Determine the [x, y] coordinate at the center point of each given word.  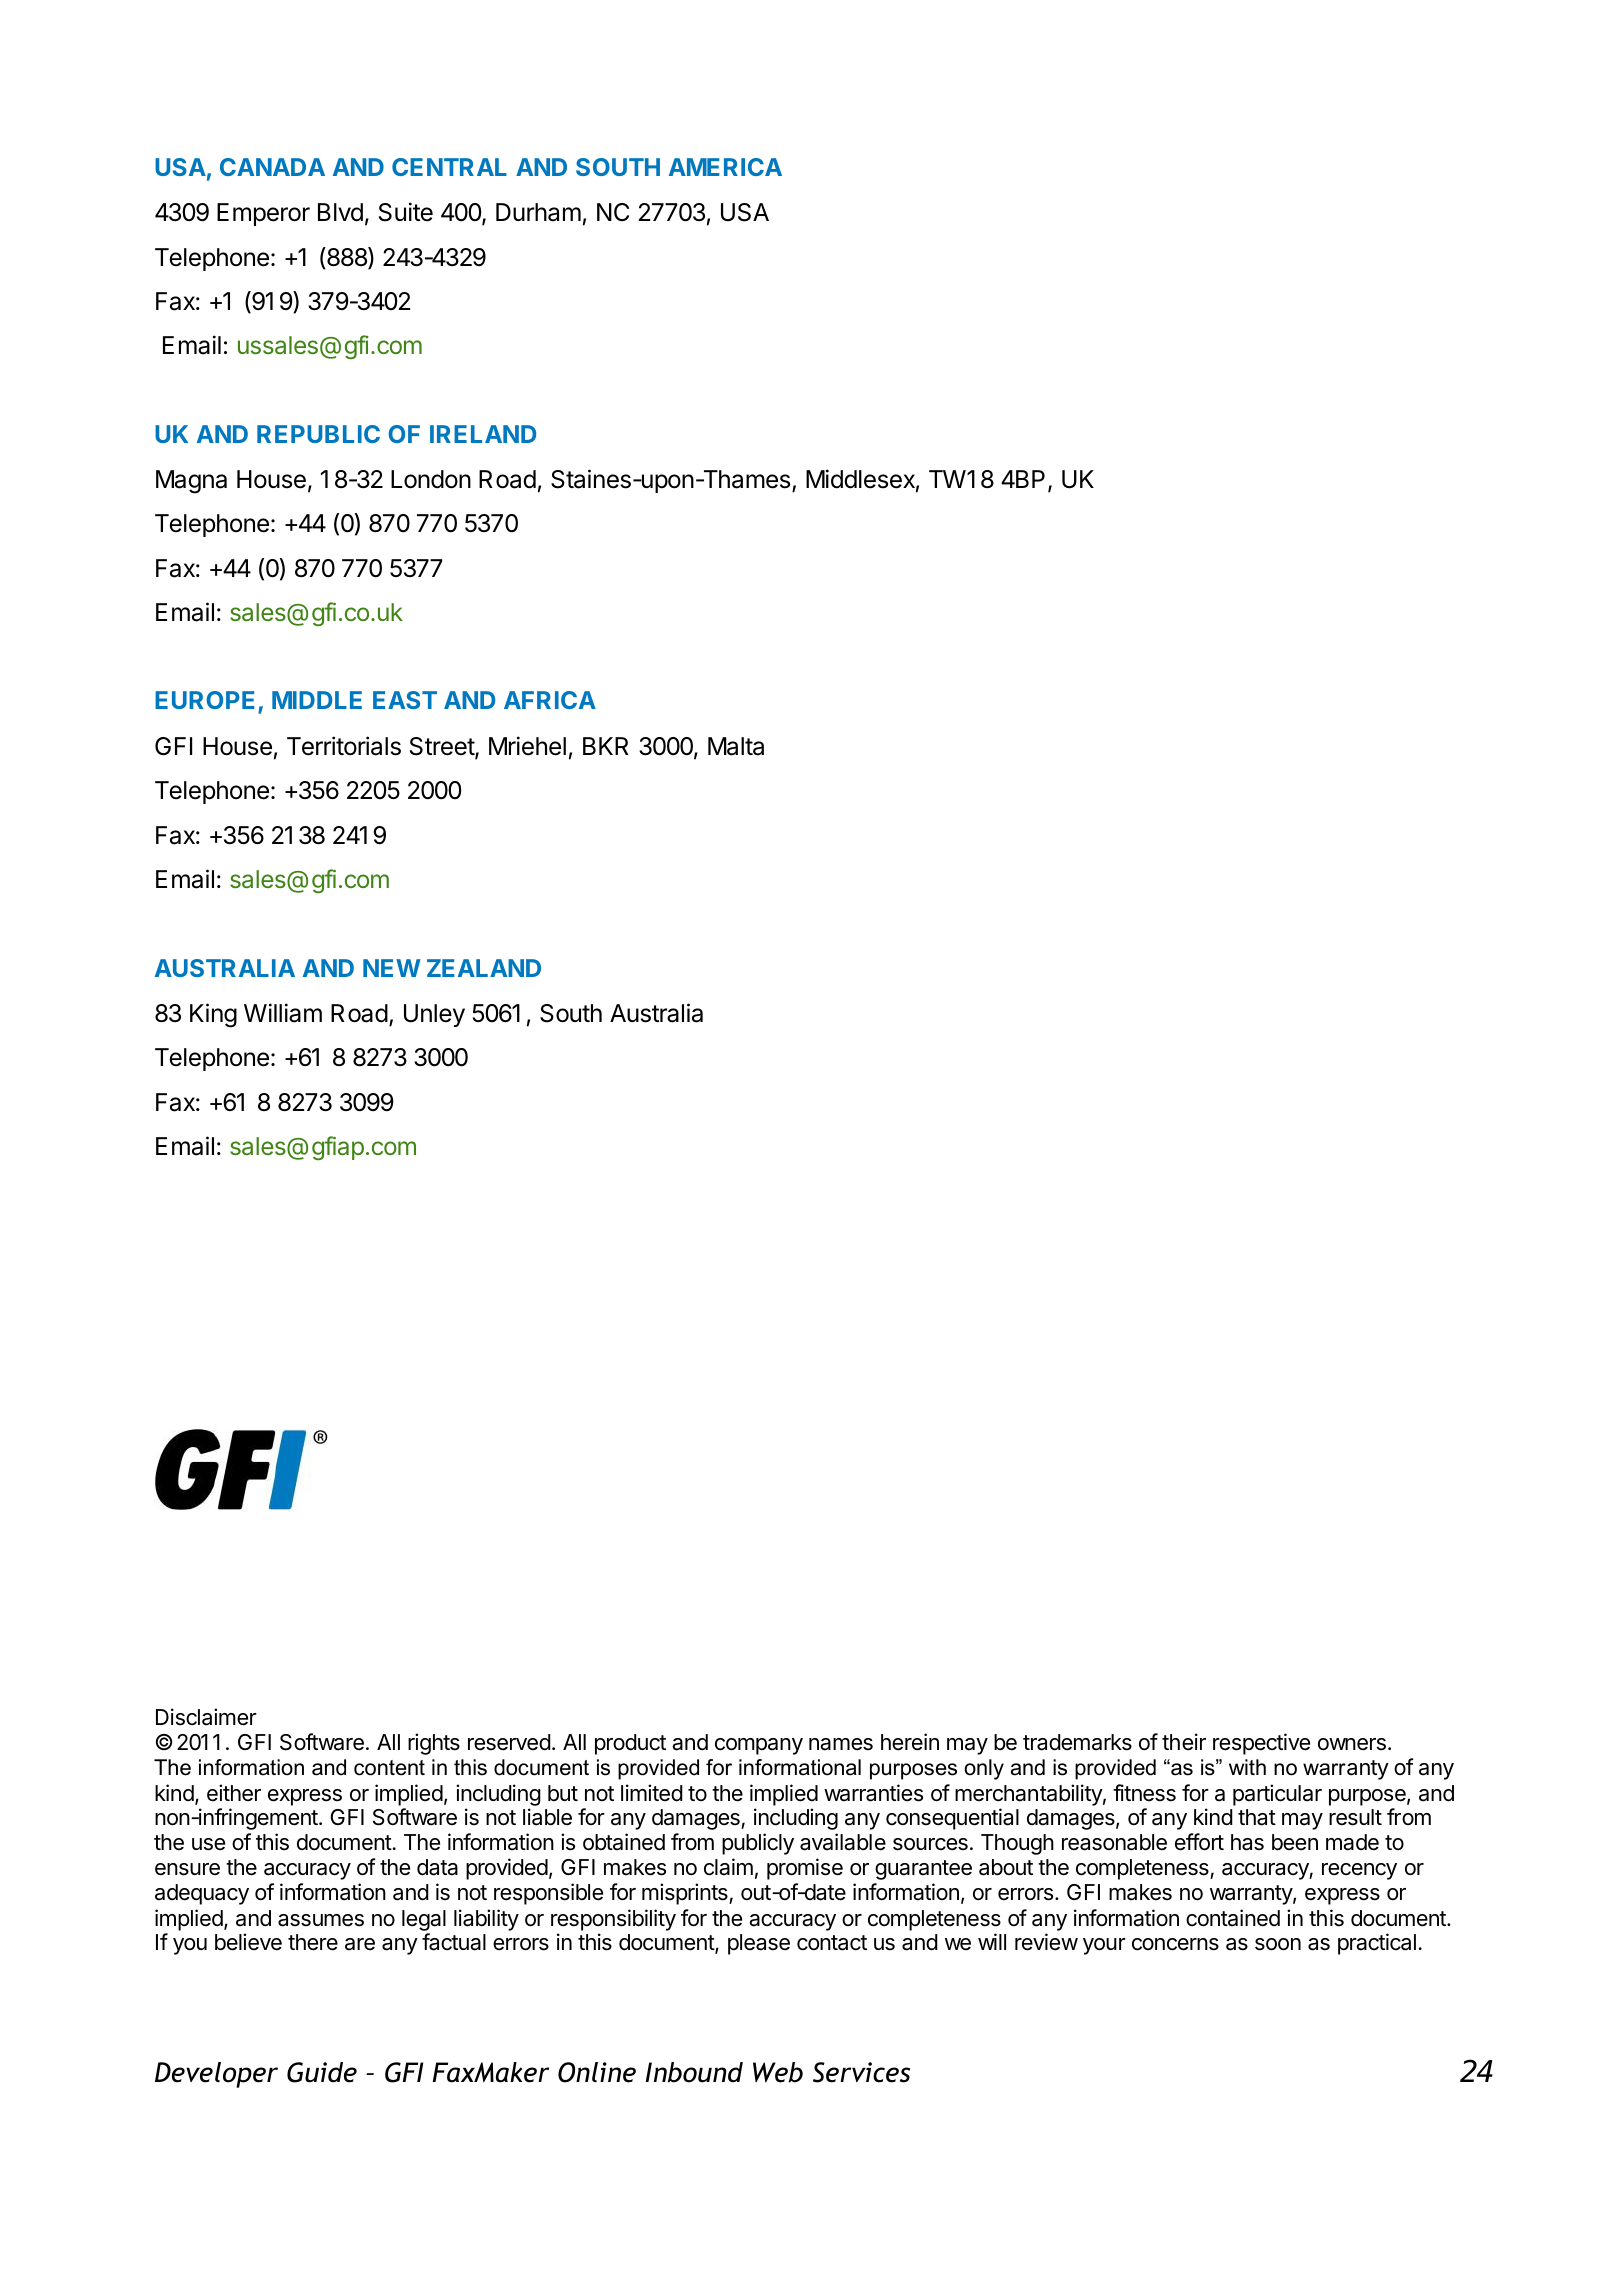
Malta [736, 746]
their [1184, 1742]
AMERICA [725, 167]
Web [778, 2072]
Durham [538, 212]
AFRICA [550, 700]
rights [434, 1744]
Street [443, 747]
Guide [322, 2072]
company [759, 1746]
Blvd [340, 212]
